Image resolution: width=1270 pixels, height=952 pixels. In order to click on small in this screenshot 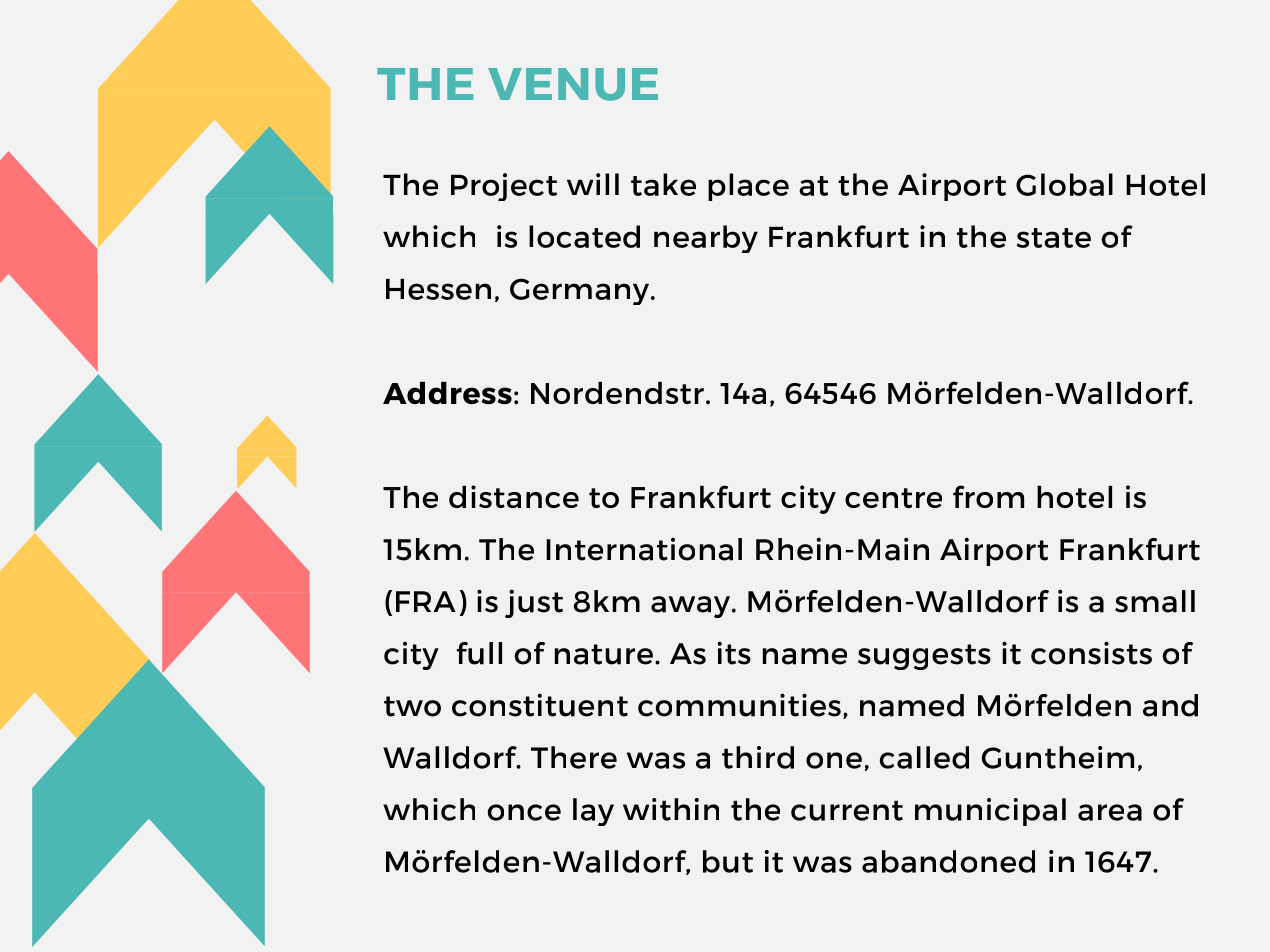, I will do `click(1155, 601)`.
